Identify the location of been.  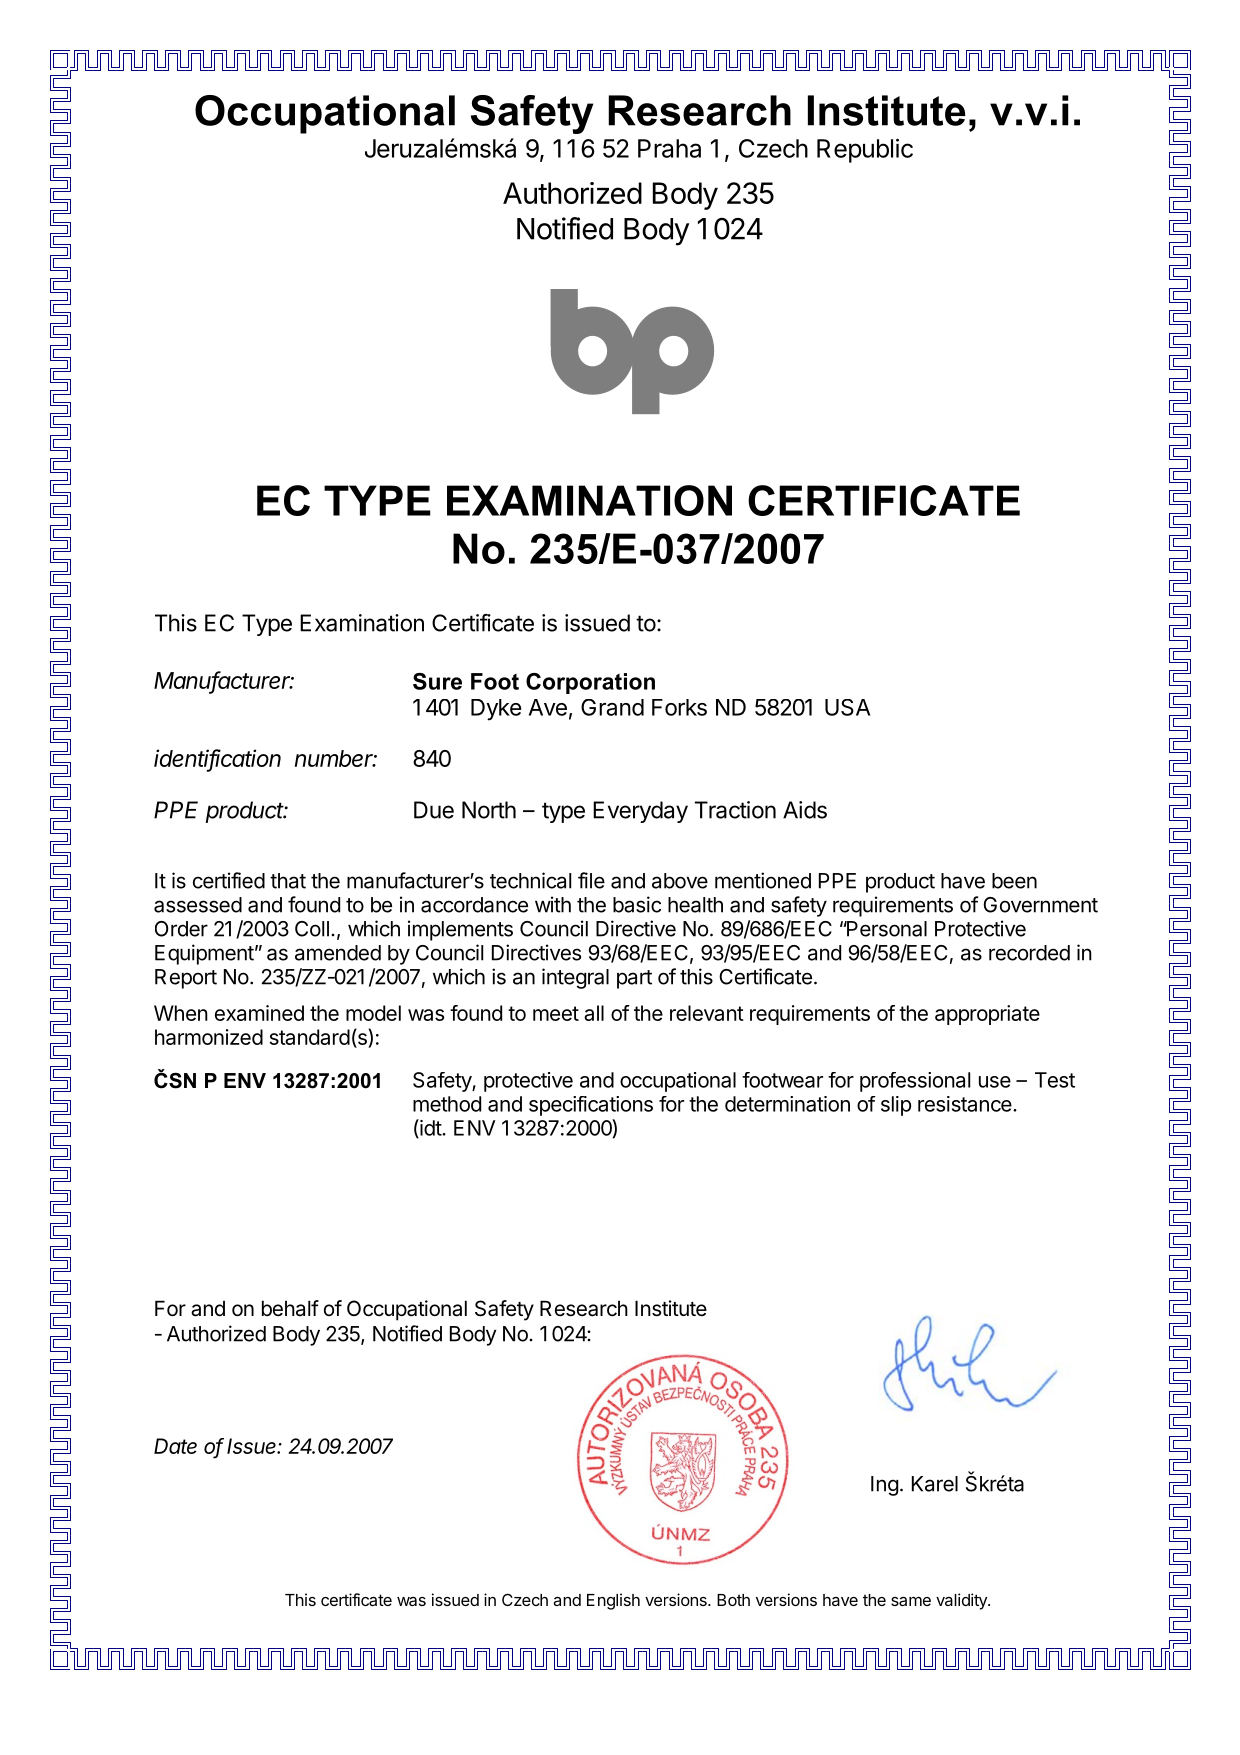
(1014, 881).
